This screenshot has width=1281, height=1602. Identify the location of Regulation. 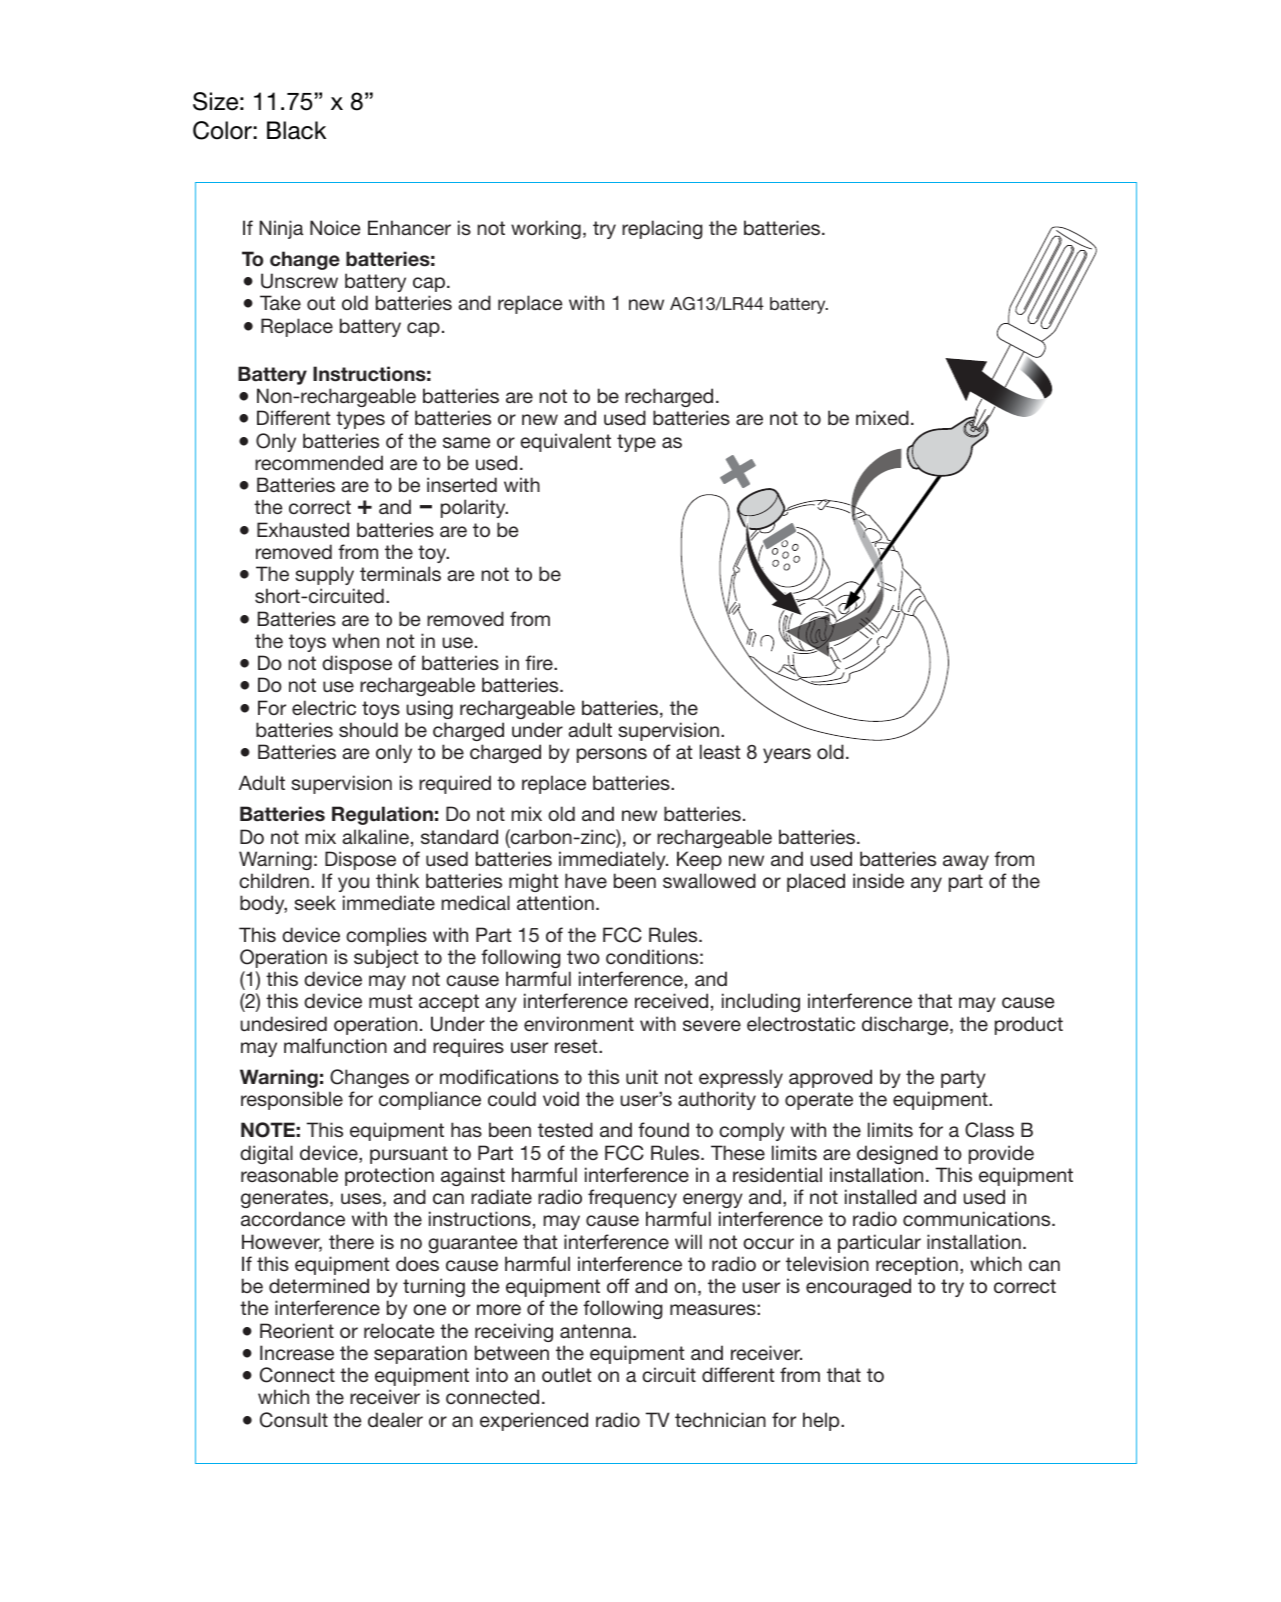
(382, 815).
